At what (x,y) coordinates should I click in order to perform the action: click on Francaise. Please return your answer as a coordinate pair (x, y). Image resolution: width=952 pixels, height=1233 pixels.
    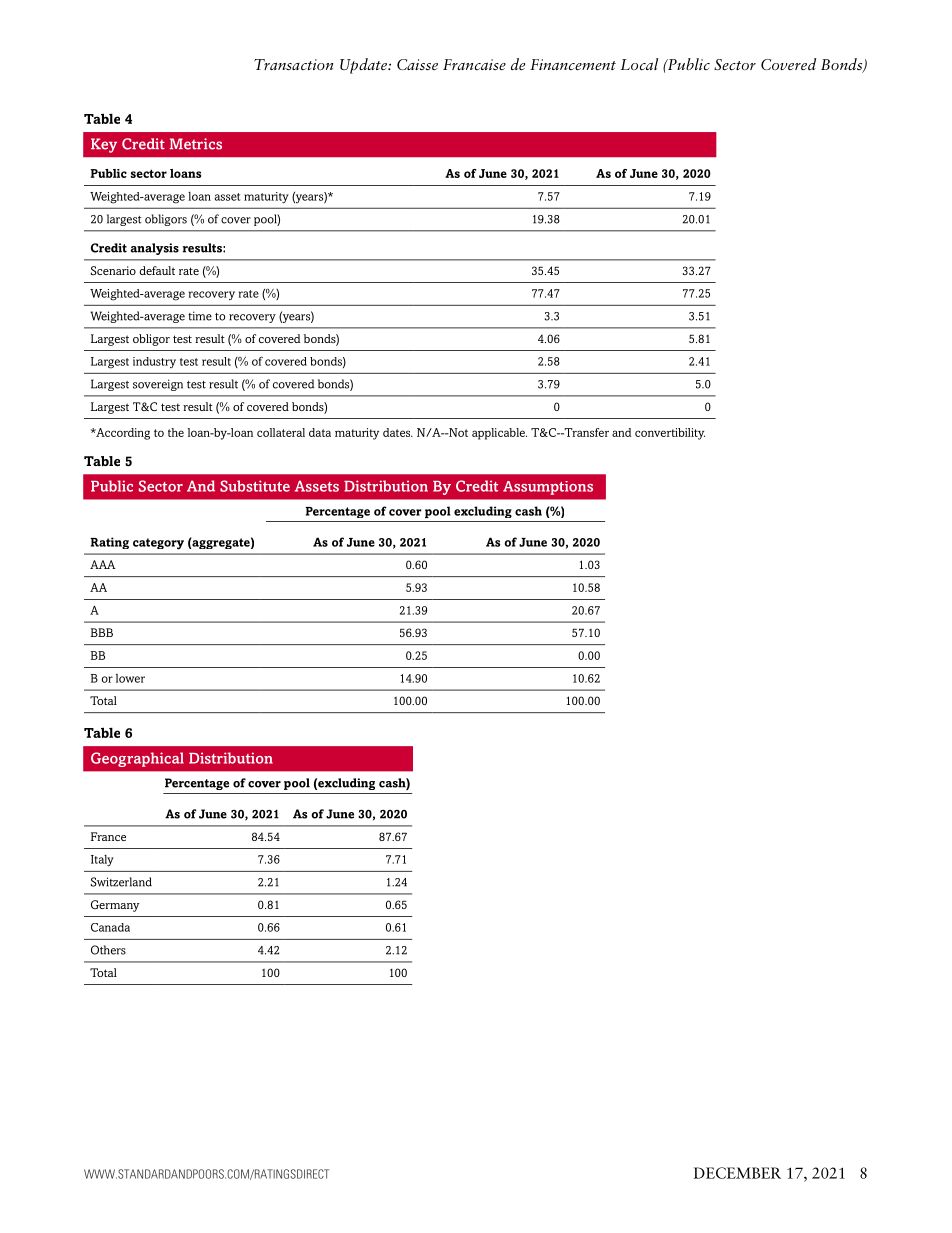
    Looking at the image, I should click on (474, 65).
